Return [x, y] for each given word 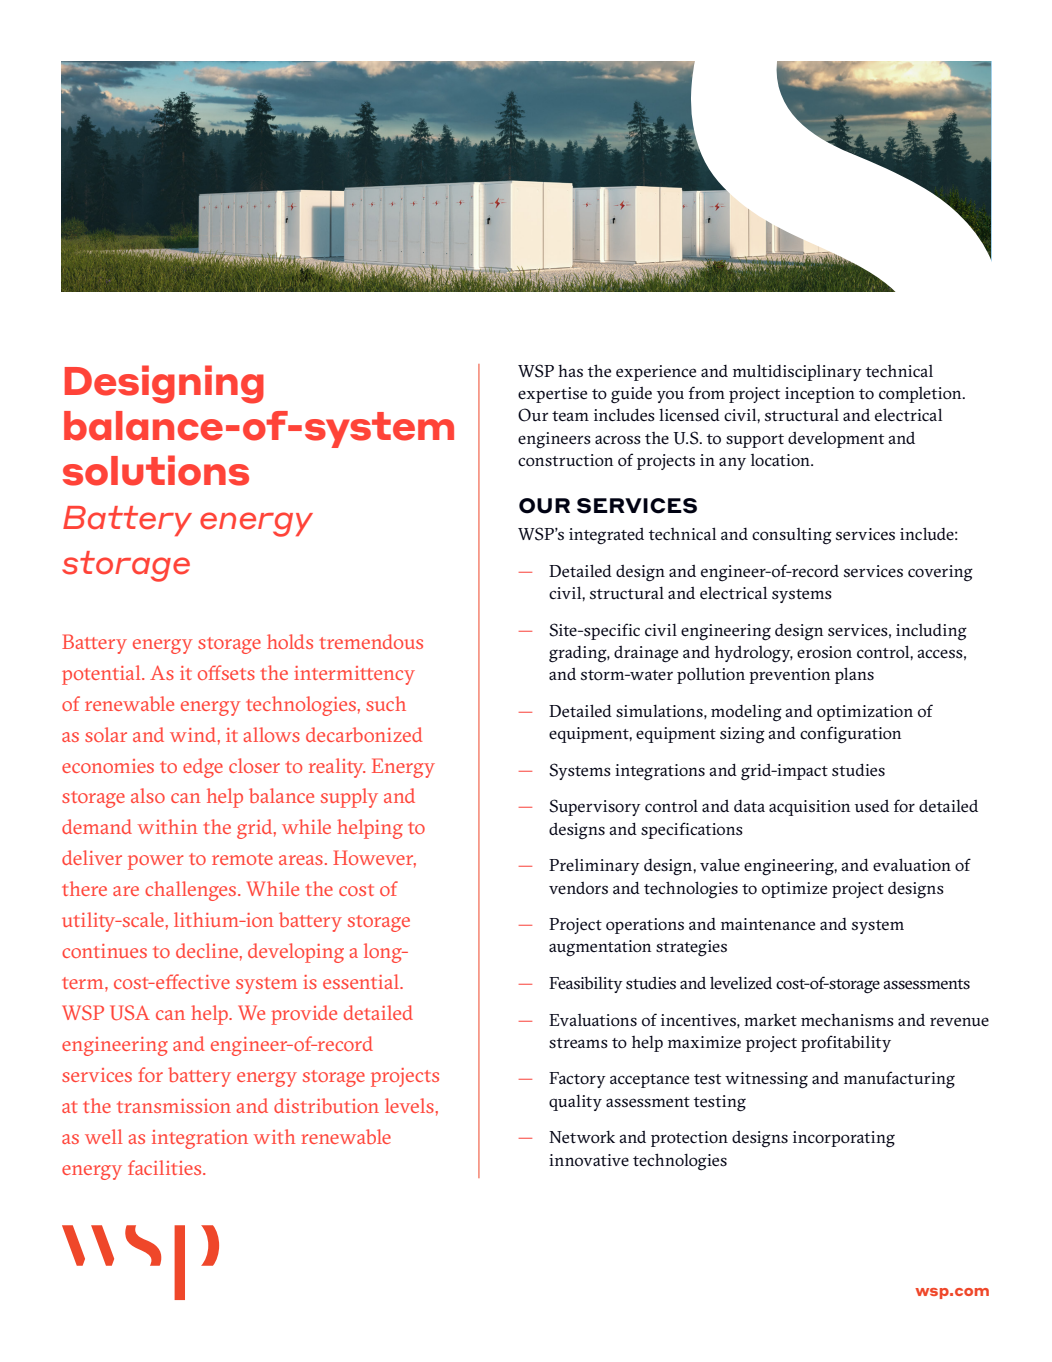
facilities [166, 1167]
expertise [552, 395]
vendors [578, 888]
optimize [794, 890]
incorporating [844, 1139]
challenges [192, 891]
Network [582, 1137]
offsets [226, 672]
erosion [824, 652]
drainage [646, 654]
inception [820, 395]
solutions [156, 470]
